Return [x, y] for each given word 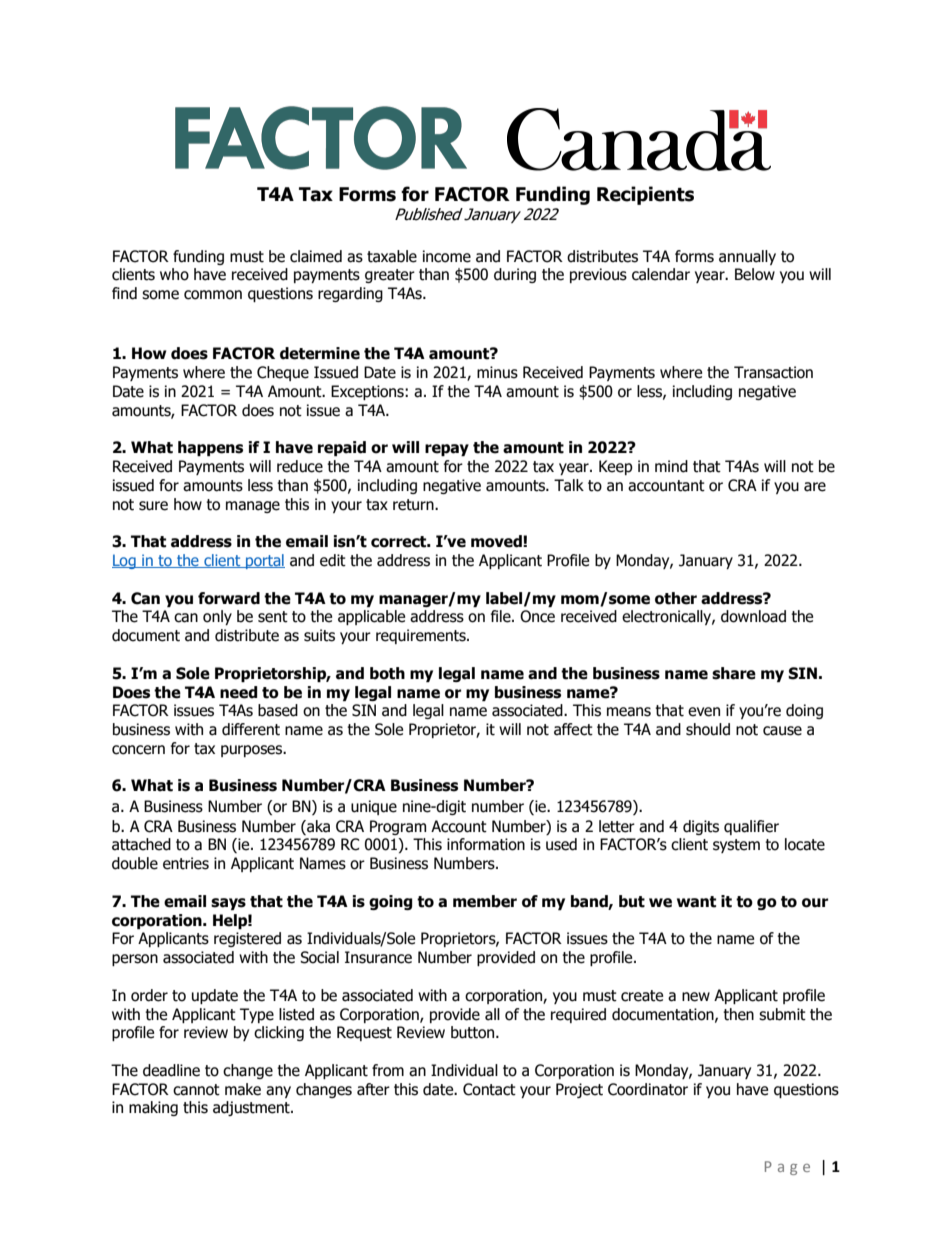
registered [247, 939]
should [708, 729]
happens [210, 448]
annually [747, 257]
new [696, 997]
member [485, 901]
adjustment [252, 1108]
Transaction [773, 372]
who [174, 274]
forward [229, 598]
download [753, 616]
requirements [422, 636]
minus [497, 372]
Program [398, 827]
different [251, 729]
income [447, 256]
